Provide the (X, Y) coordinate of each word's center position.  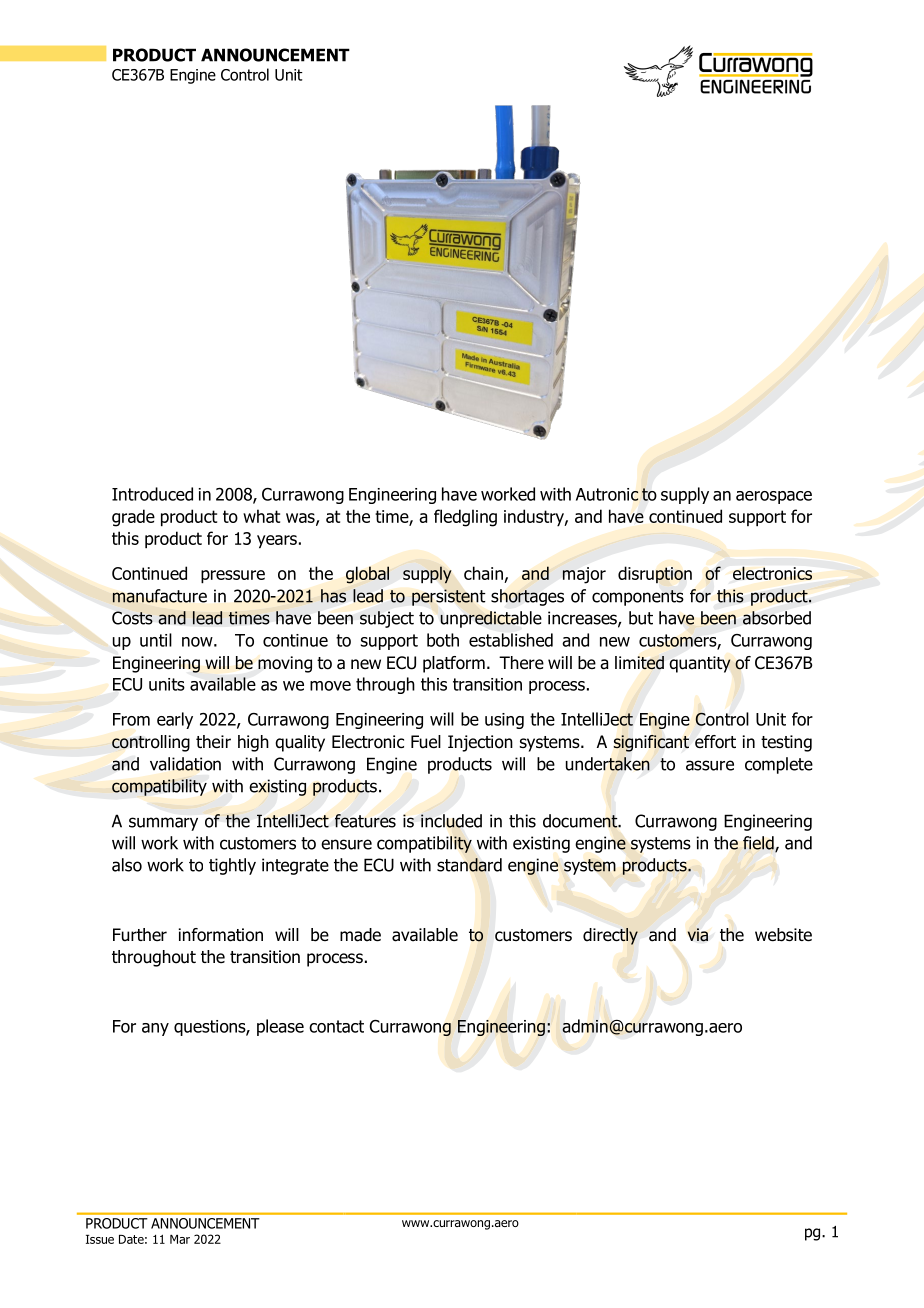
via (697, 935)
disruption (655, 574)
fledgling (465, 518)
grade (133, 518)
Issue (100, 1239)
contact (336, 1026)
